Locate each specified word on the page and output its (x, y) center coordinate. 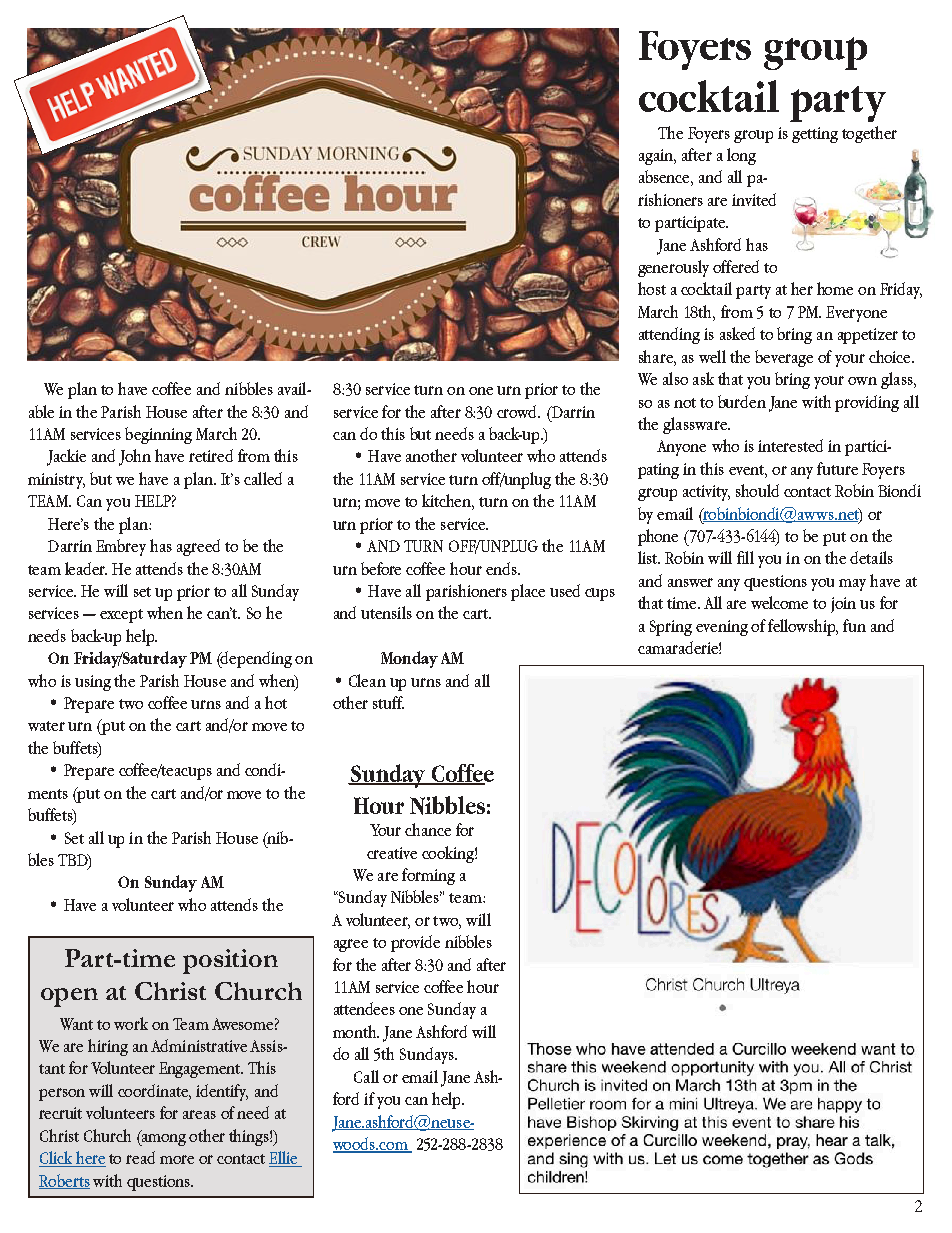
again (657, 157)
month (355, 1031)
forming (428, 876)
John (135, 457)
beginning (158, 435)
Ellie (284, 1159)
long (741, 156)
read (140, 1157)
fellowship (803, 627)
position (230, 961)
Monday (409, 659)
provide (415, 943)
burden (742, 401)
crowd (518, 411)
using (93, 683)
